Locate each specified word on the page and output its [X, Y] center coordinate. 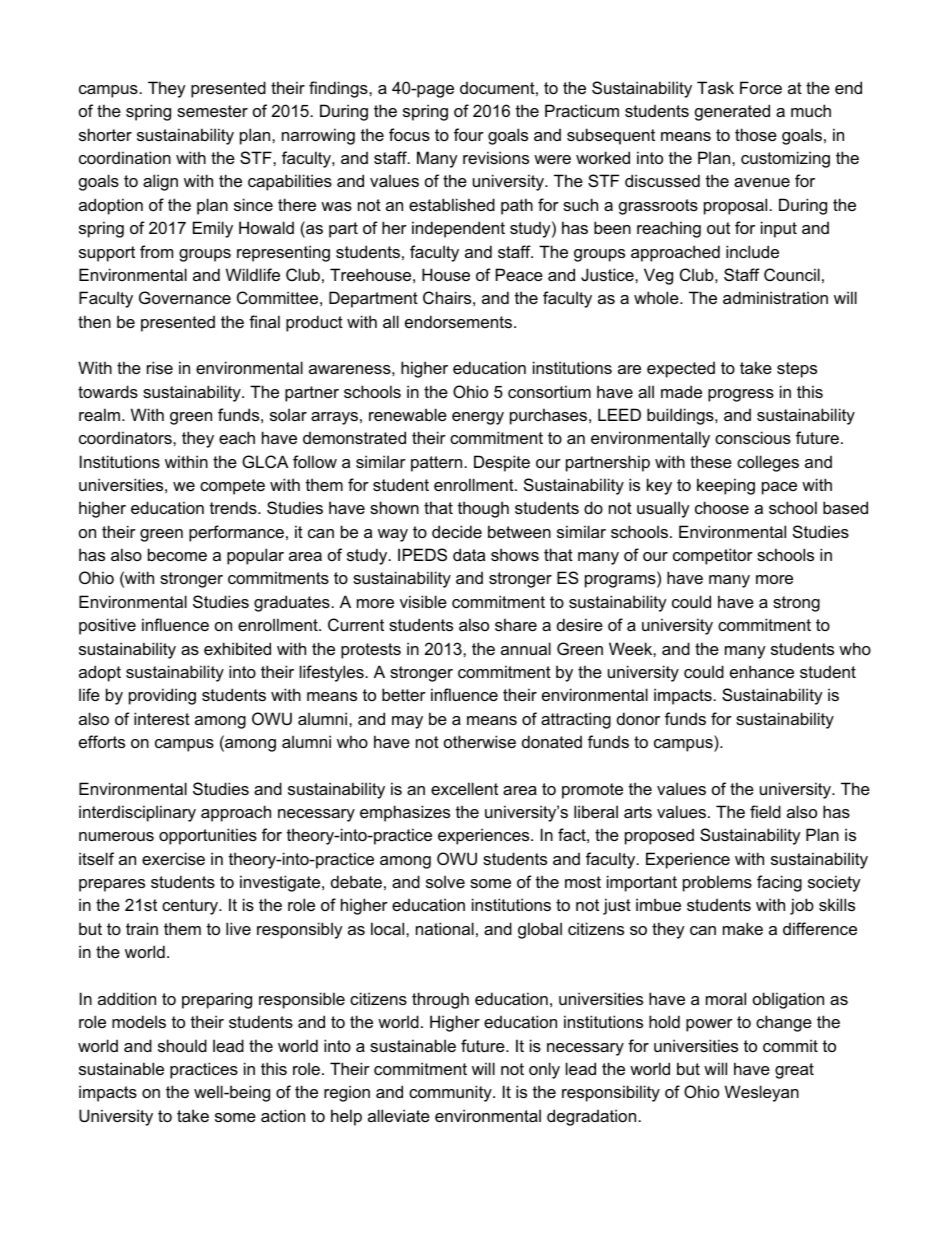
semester [212, 111]
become [177, 554]
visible [423, 601]
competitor [713, 556]
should [182, 1045]
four [469, 134]
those [756, 134]
